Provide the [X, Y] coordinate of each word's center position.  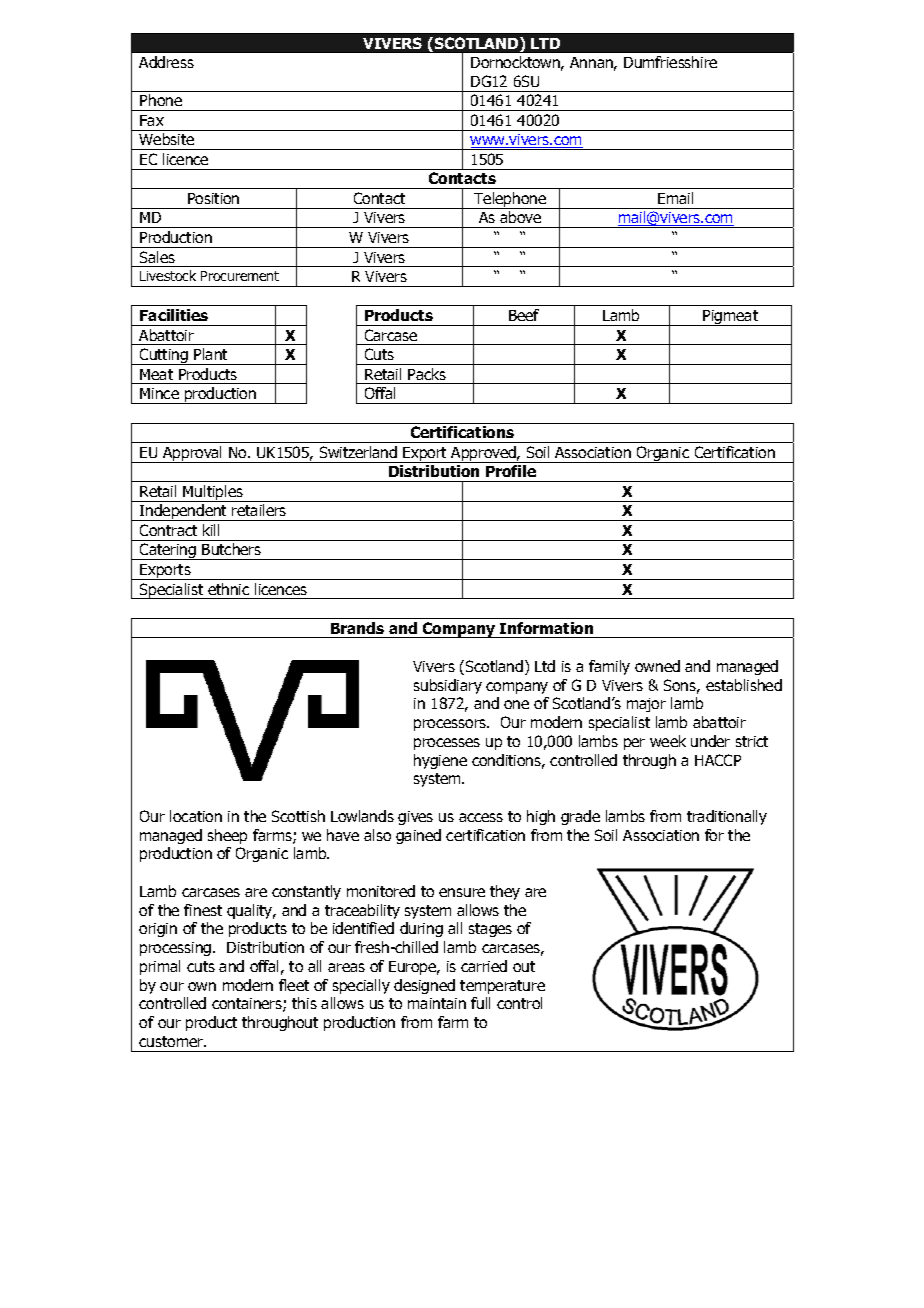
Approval [193, 454]
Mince [159, 393]
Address [166, 62]
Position [213, 198]
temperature [502, 987]
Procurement [240, 276]
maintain [437, 1003]
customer [172, 1041]
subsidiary [448, 686]
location [196, 816]
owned [657, 666]
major [646, 705]
